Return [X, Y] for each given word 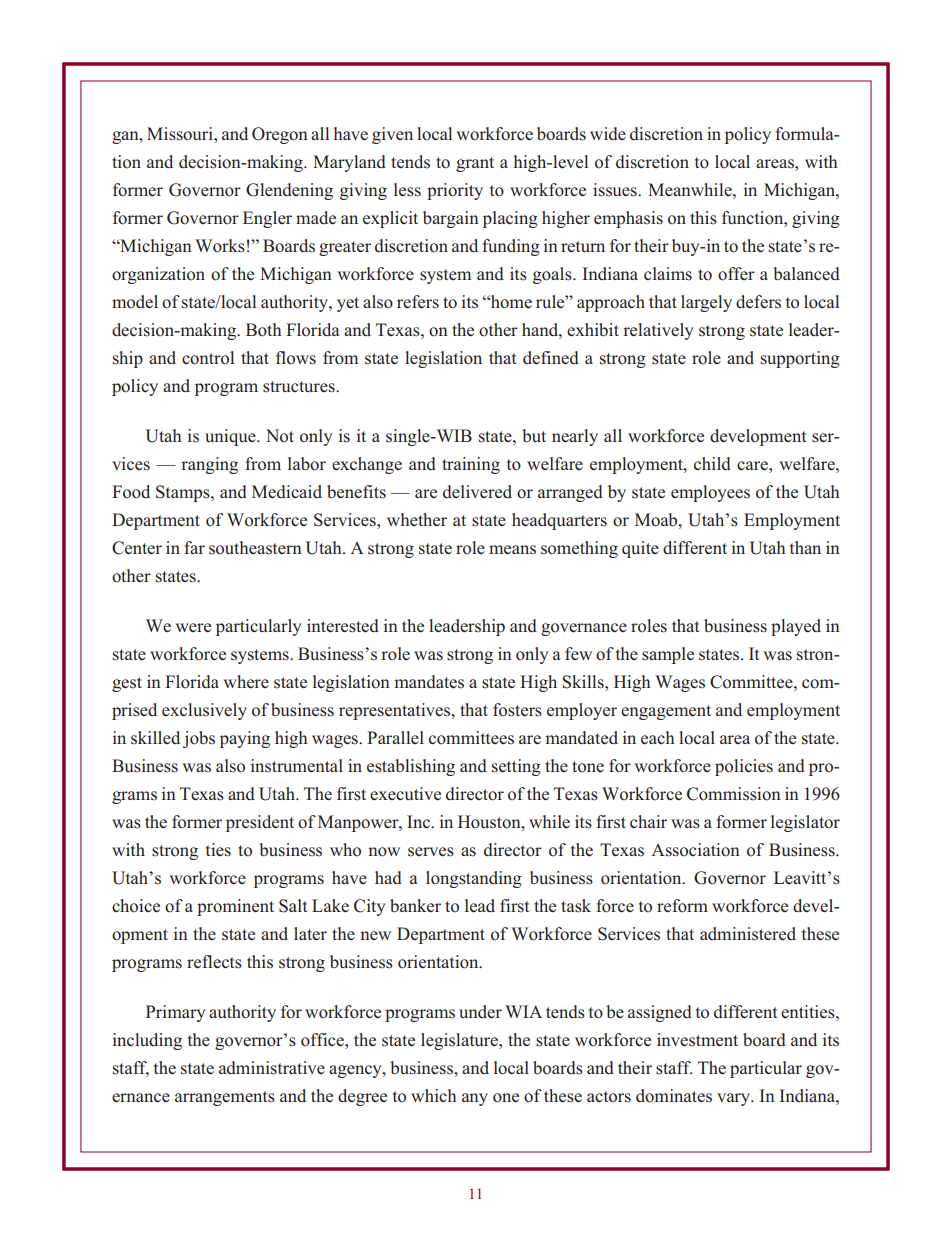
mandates [429, 682]
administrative [272, 1068]
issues [616, 190]
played [796, 627]
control [208, 358]
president [260, 823]
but [534, 436]
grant [475, 164]
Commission [734, 794]
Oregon [280, 135]
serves [431, 852]
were [193, 628]
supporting [800, 359]
